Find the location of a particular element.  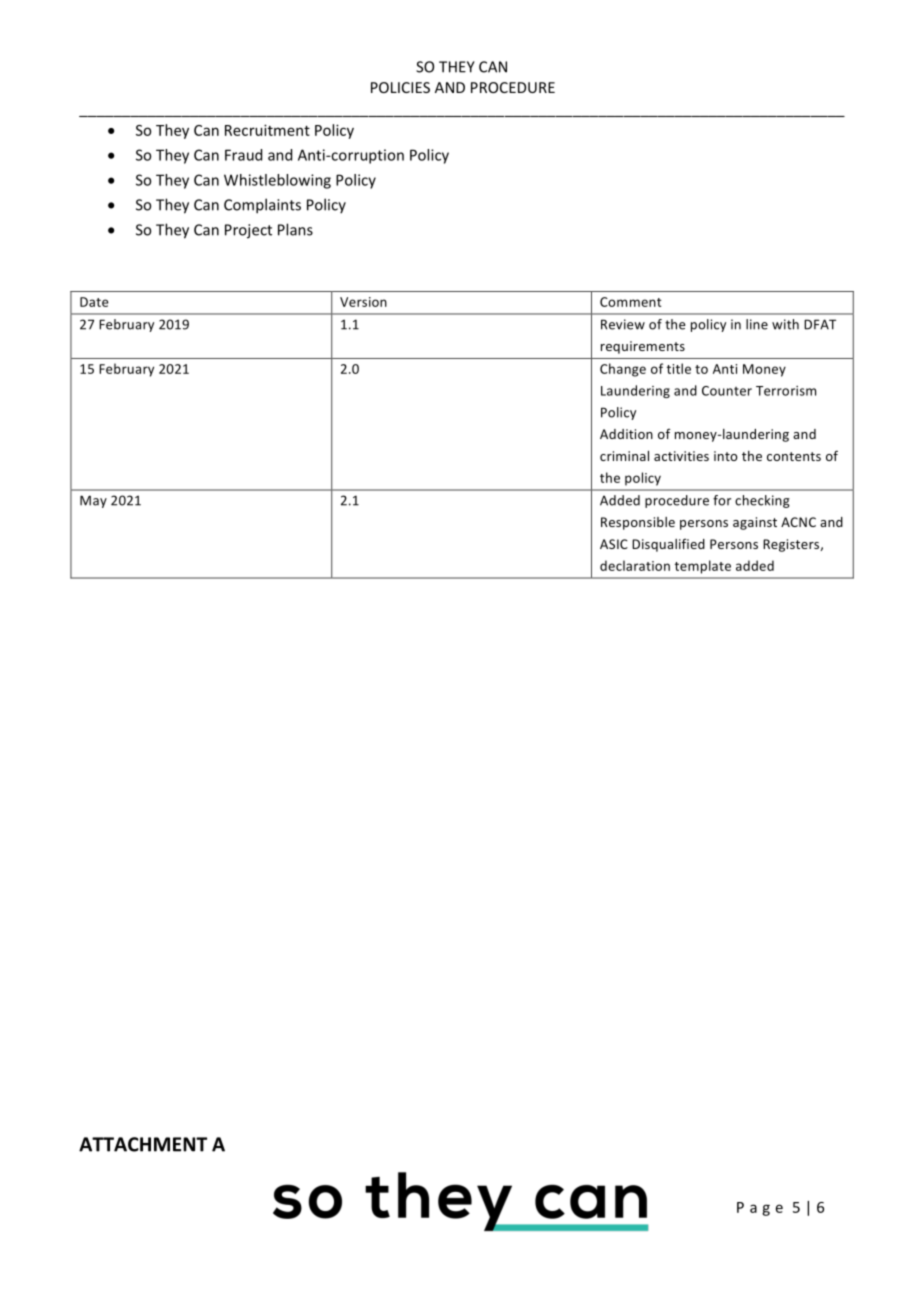

ASIC is located at coordinates (614, 544).
